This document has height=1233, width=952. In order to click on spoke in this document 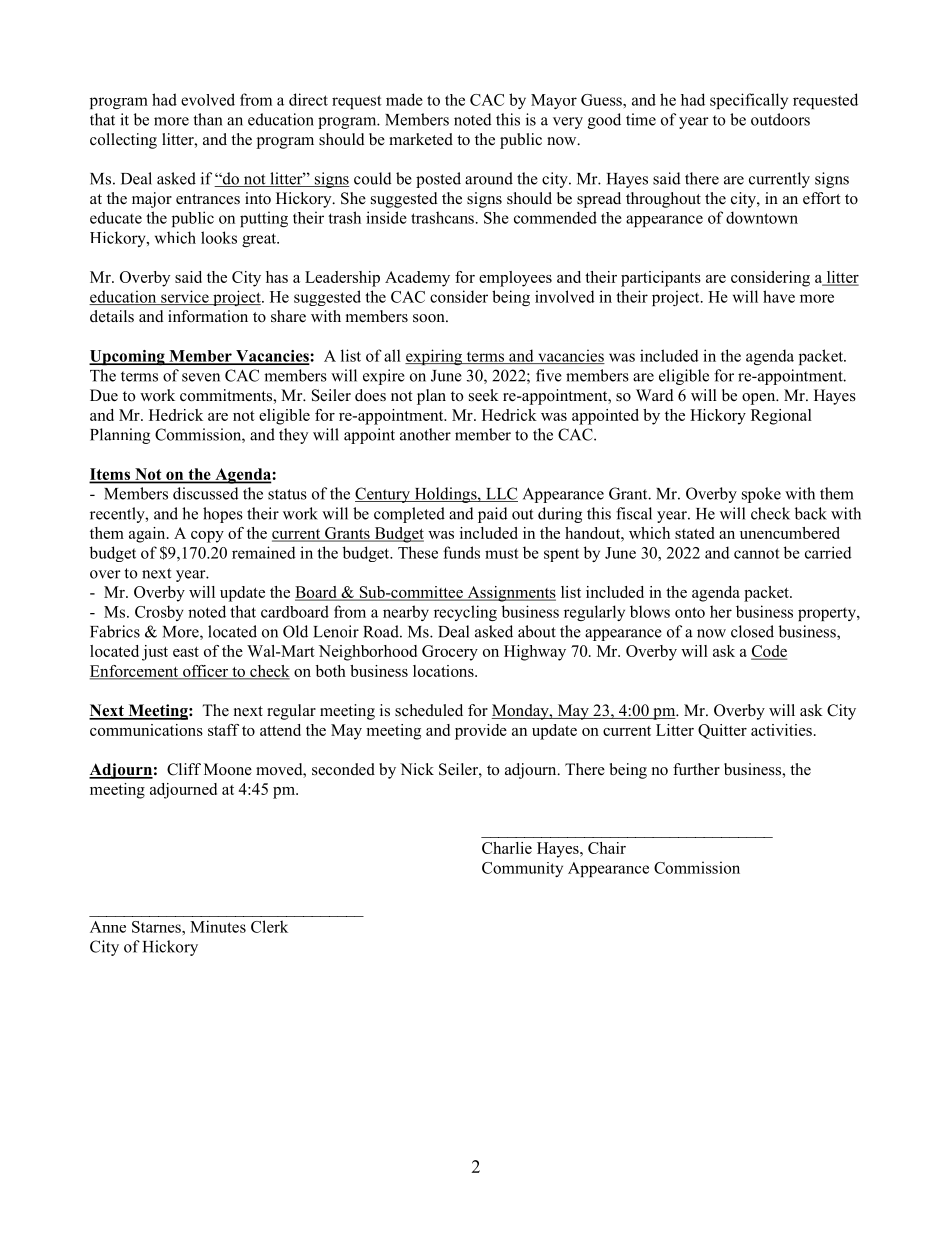, I will do `click(761, 495)`.
